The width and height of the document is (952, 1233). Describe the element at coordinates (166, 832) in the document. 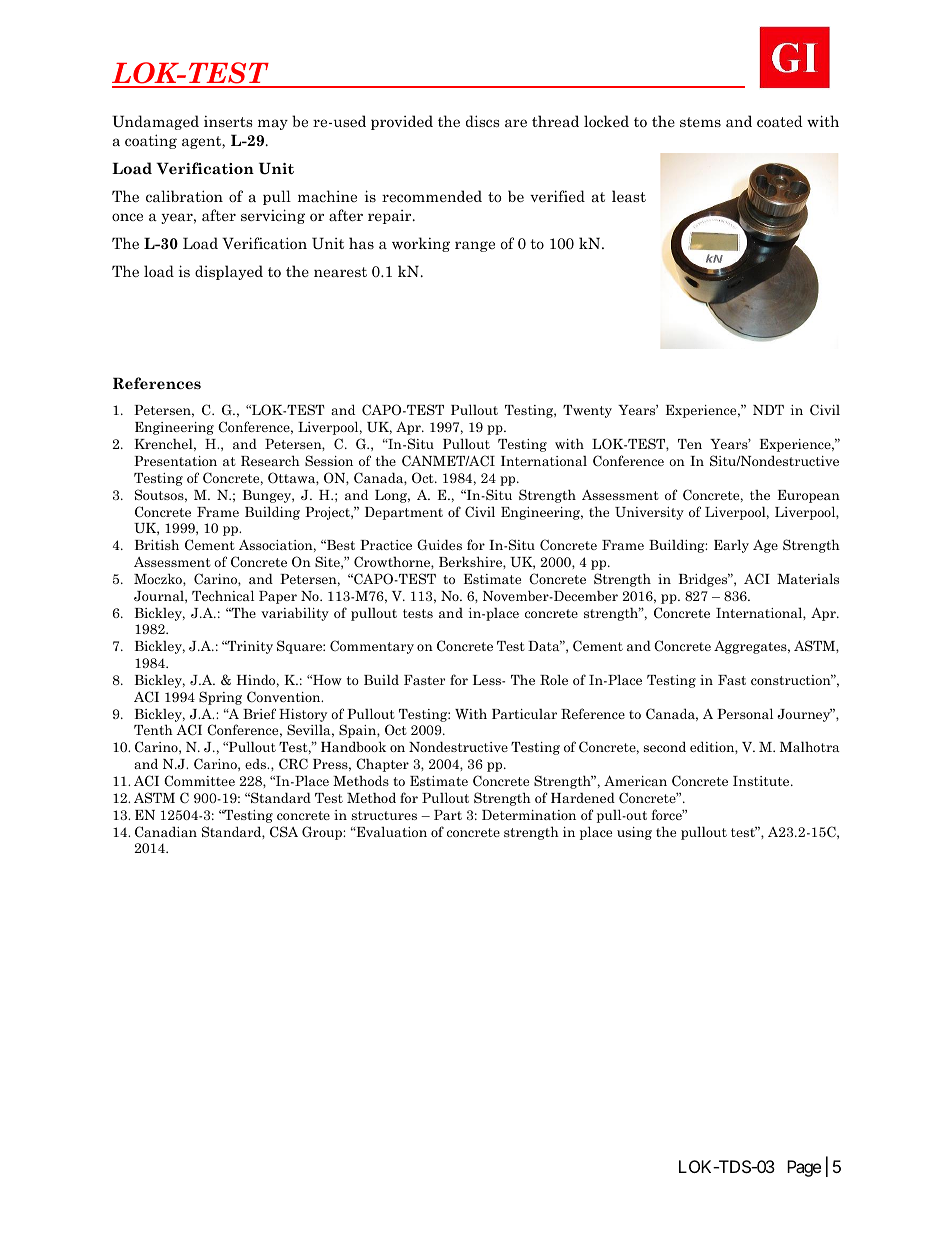

I see `Canadian` at that location.
